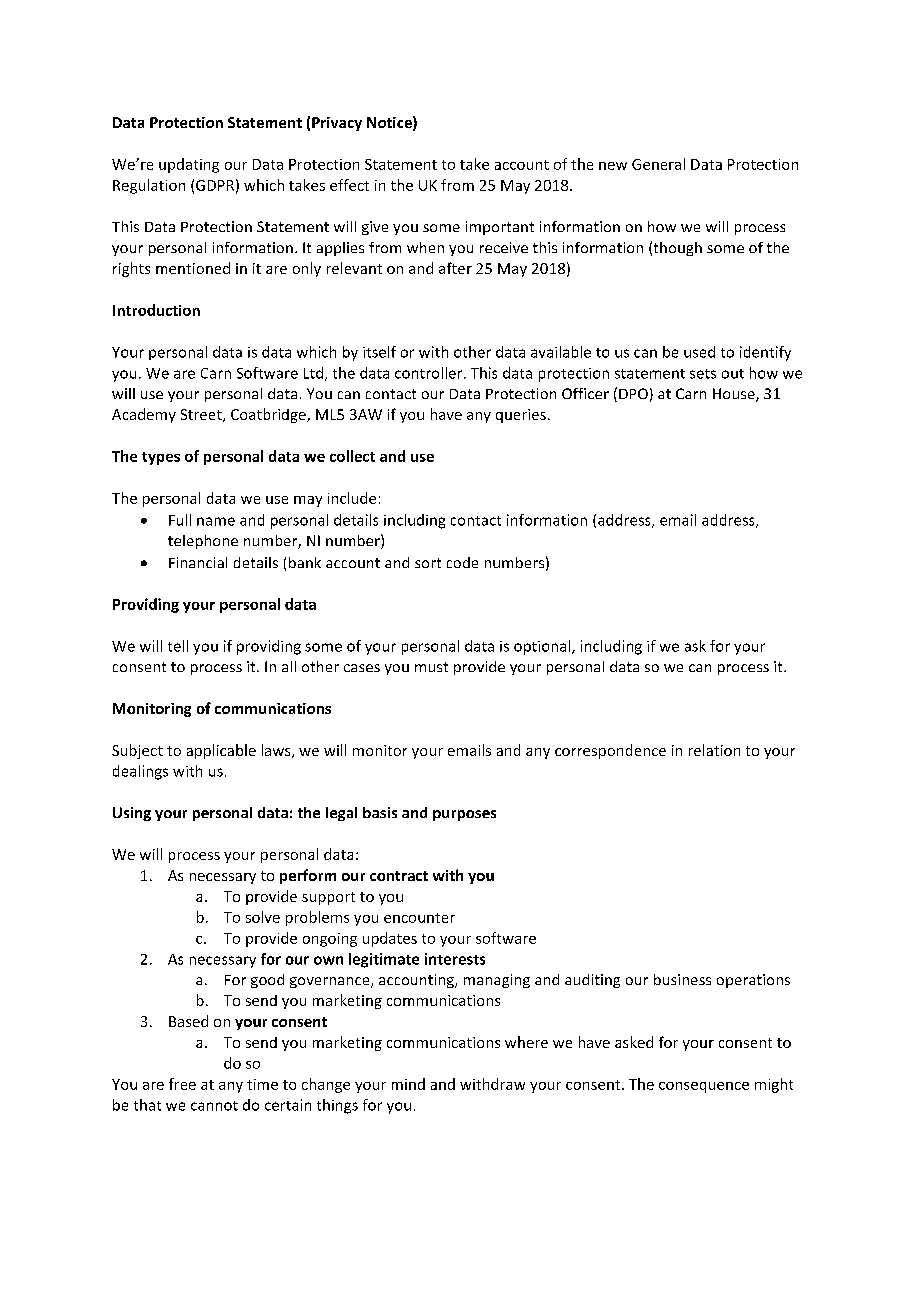 The width and height of the screenshot is (924, 1308). What do you see at coordinates (189, 165) in the screenshot?
I see `updating` at bounding box center [189, 165].
